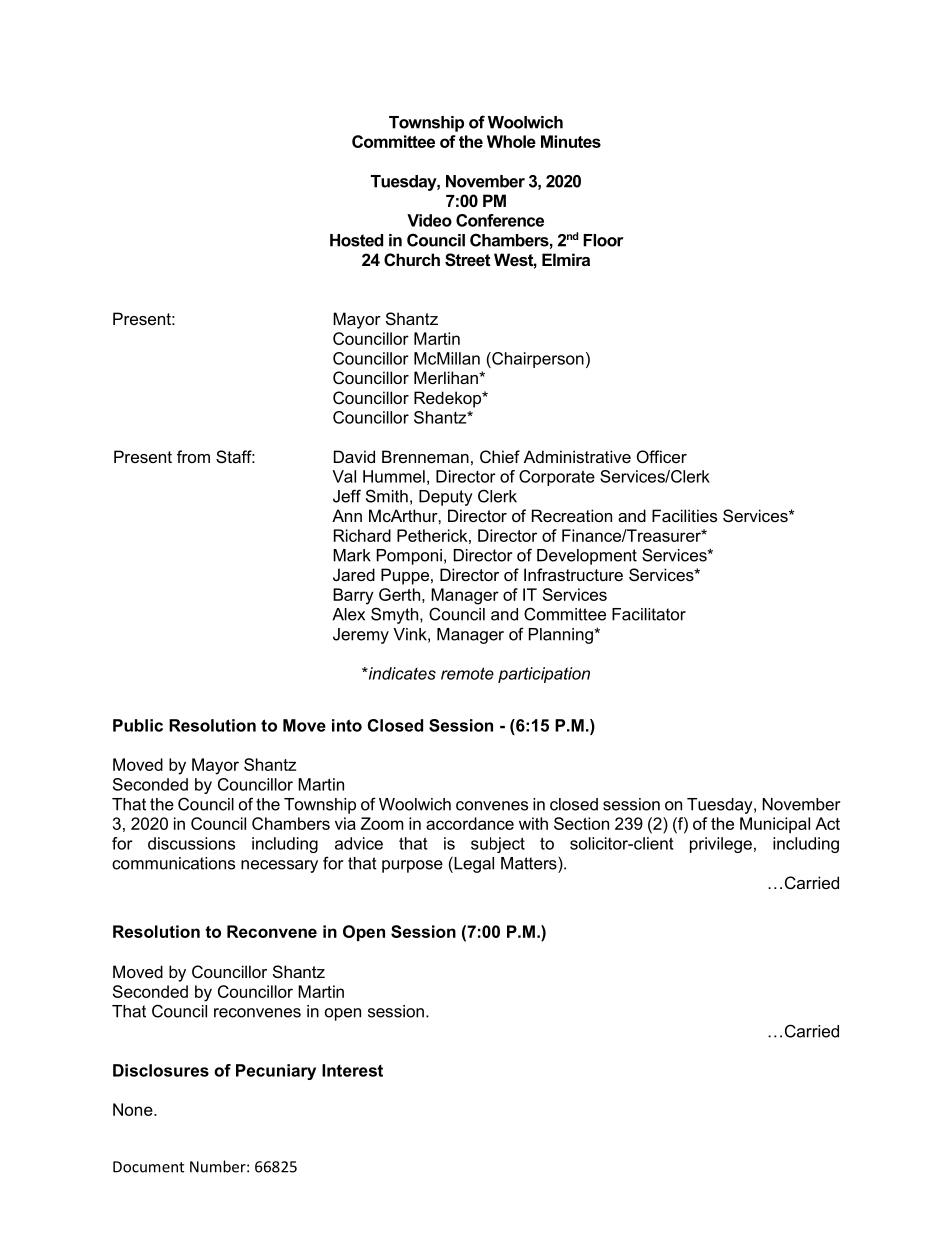  I want to click on Facilitator, so click(649, 614).
